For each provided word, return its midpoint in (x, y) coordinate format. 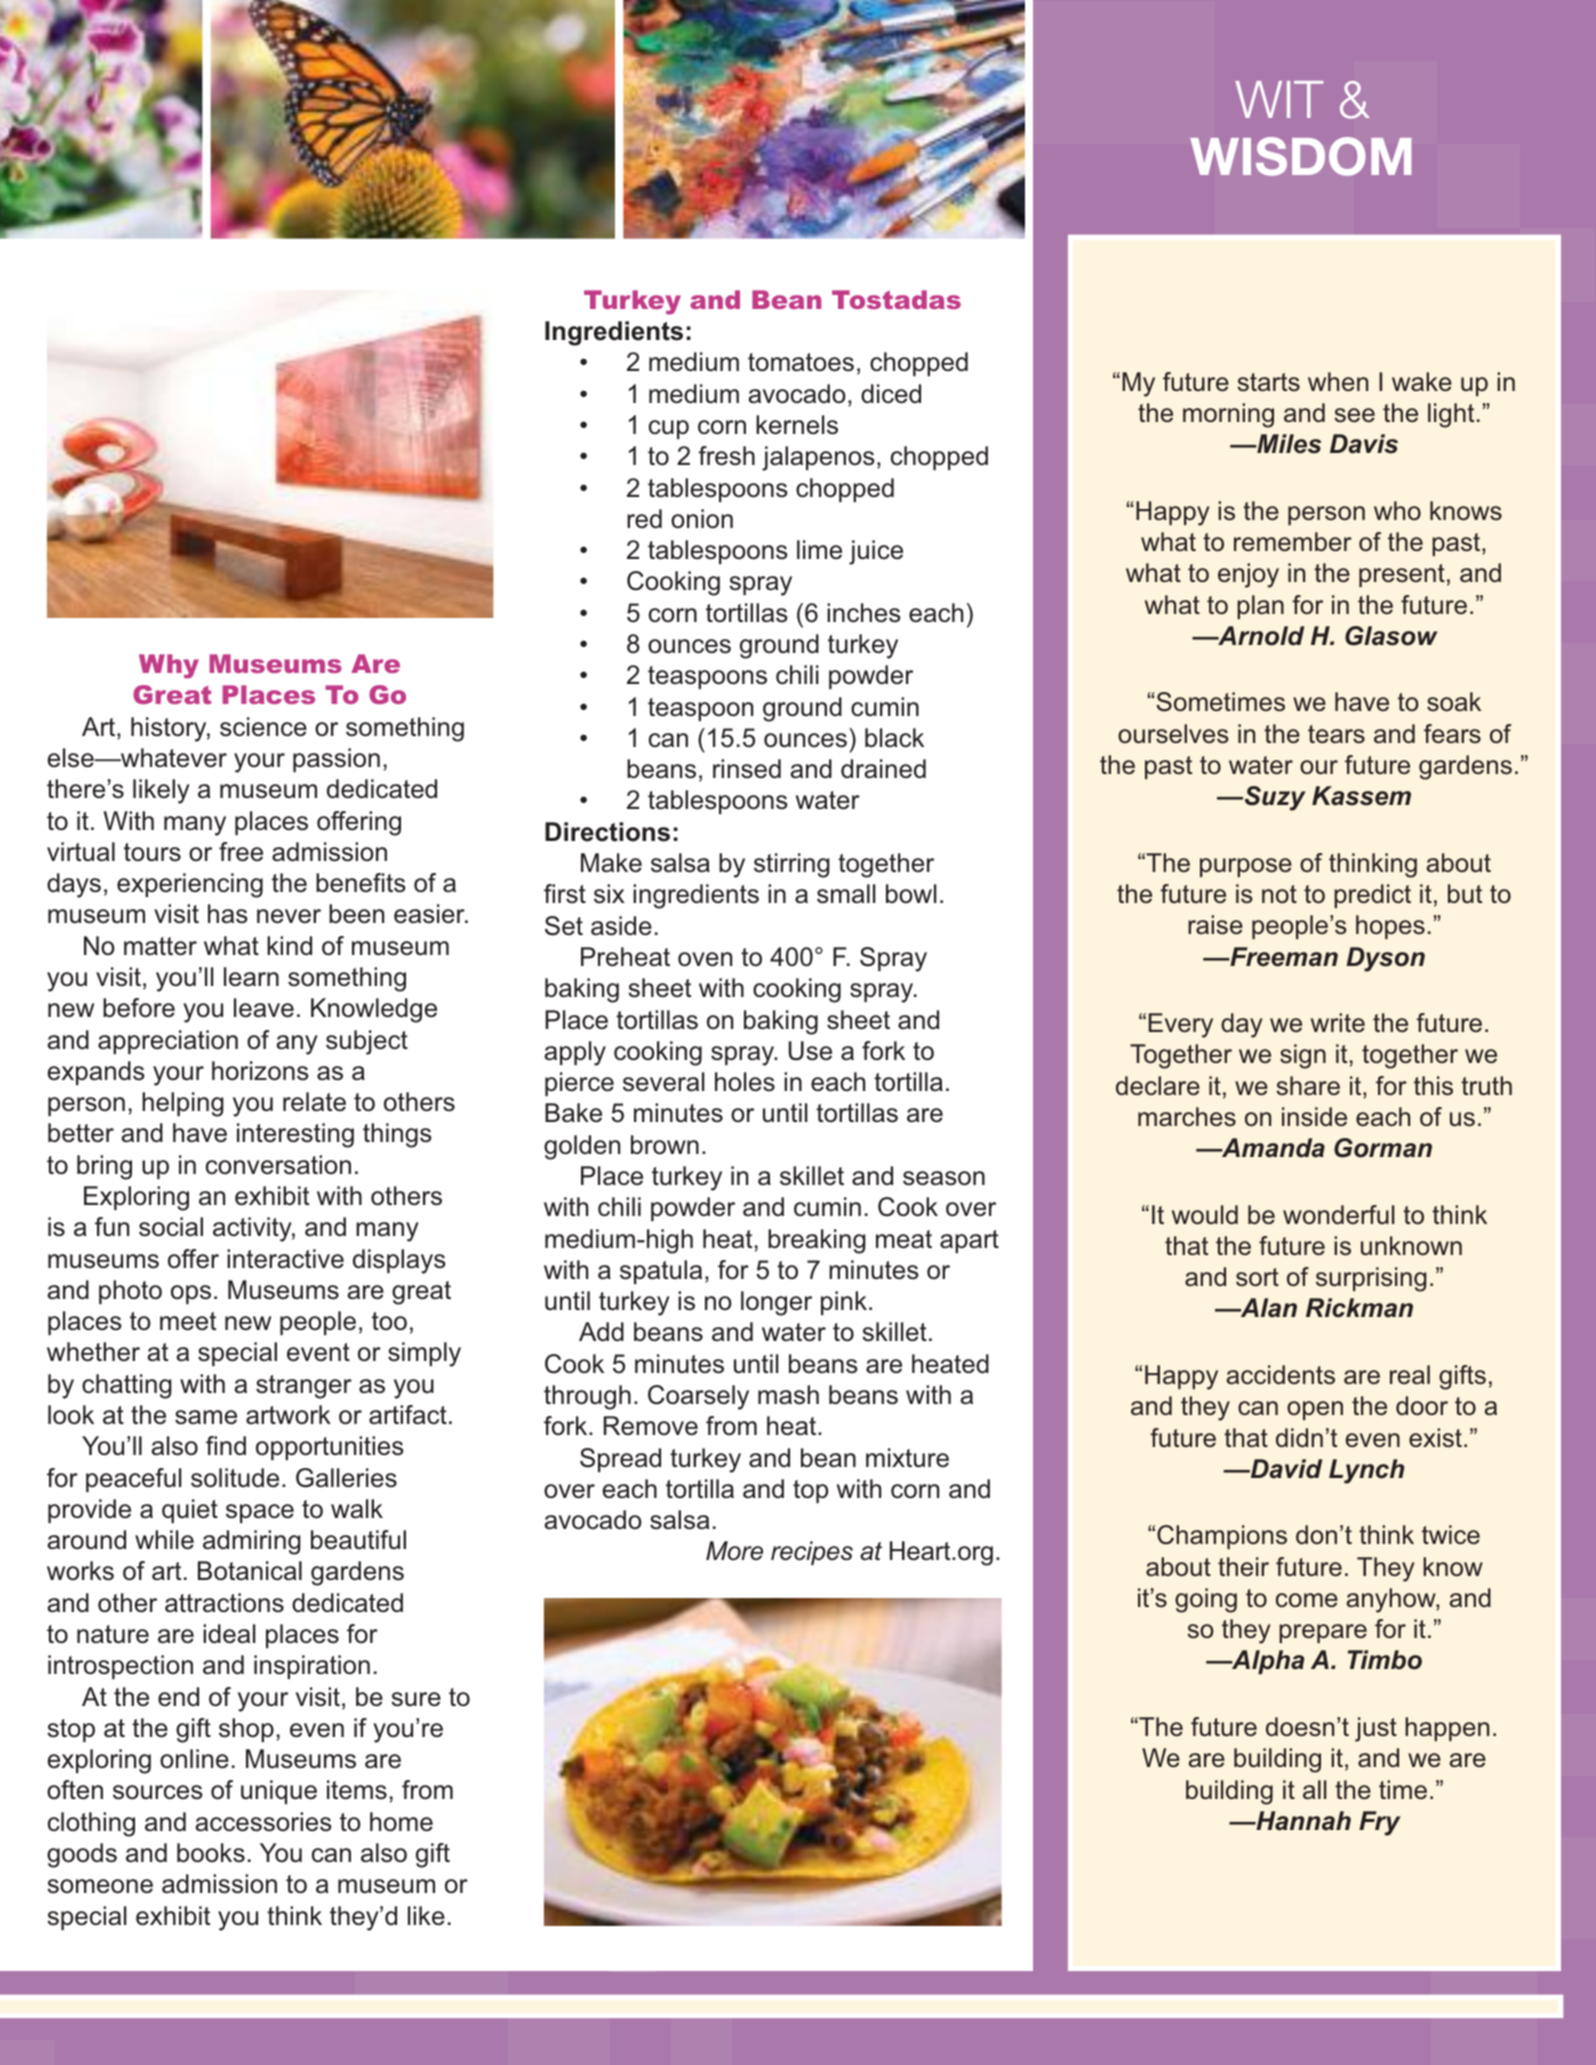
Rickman (1359, 1308)
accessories (263, 1822)
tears (1336, 734)
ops (191, 1294)
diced (891, 394)
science (263, 727)
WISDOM (1300, 156)
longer (776, 1303)
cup (669, 429)
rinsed (747, 769)
